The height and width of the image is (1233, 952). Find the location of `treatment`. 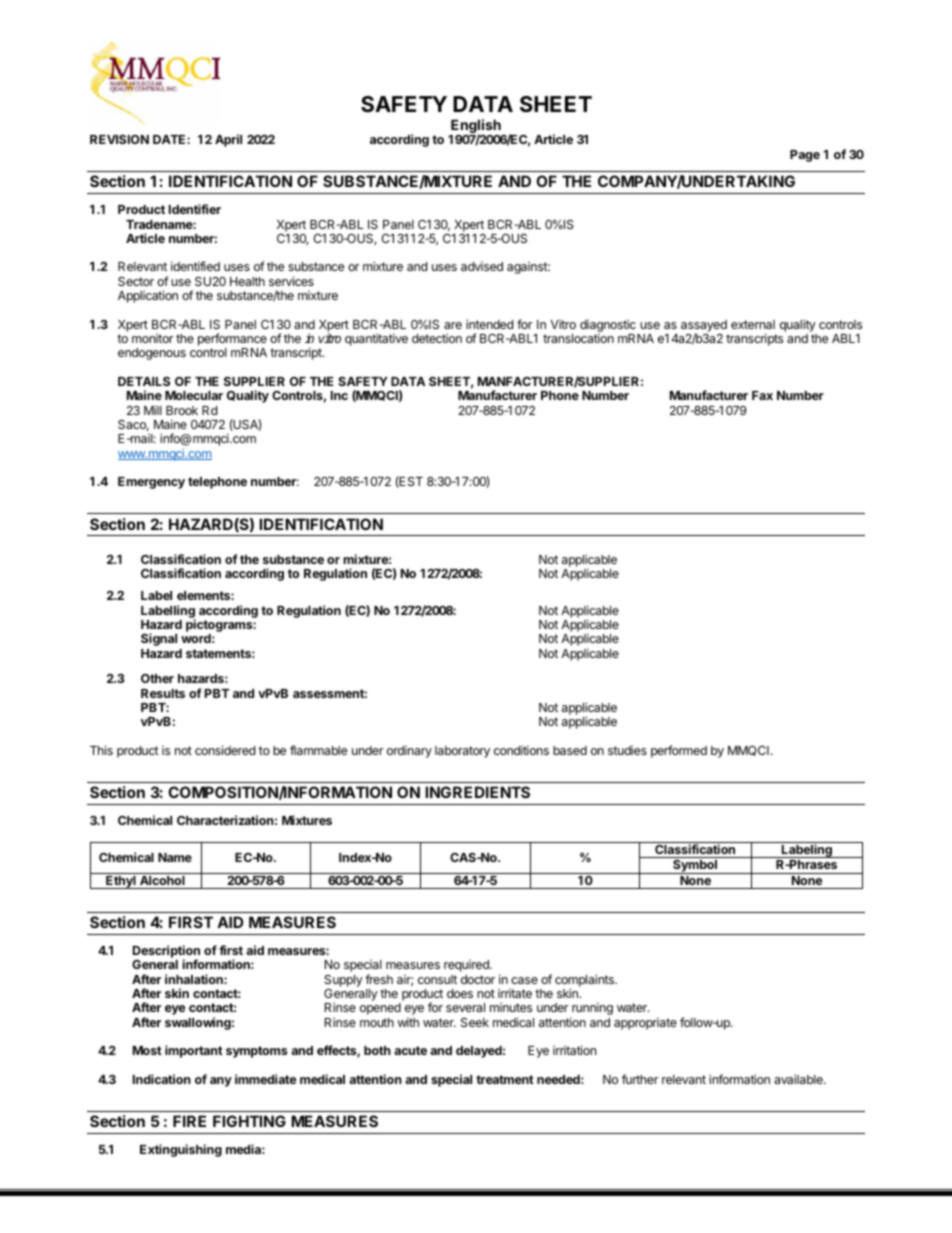

treatment is located at coordinates (505, 1079).
